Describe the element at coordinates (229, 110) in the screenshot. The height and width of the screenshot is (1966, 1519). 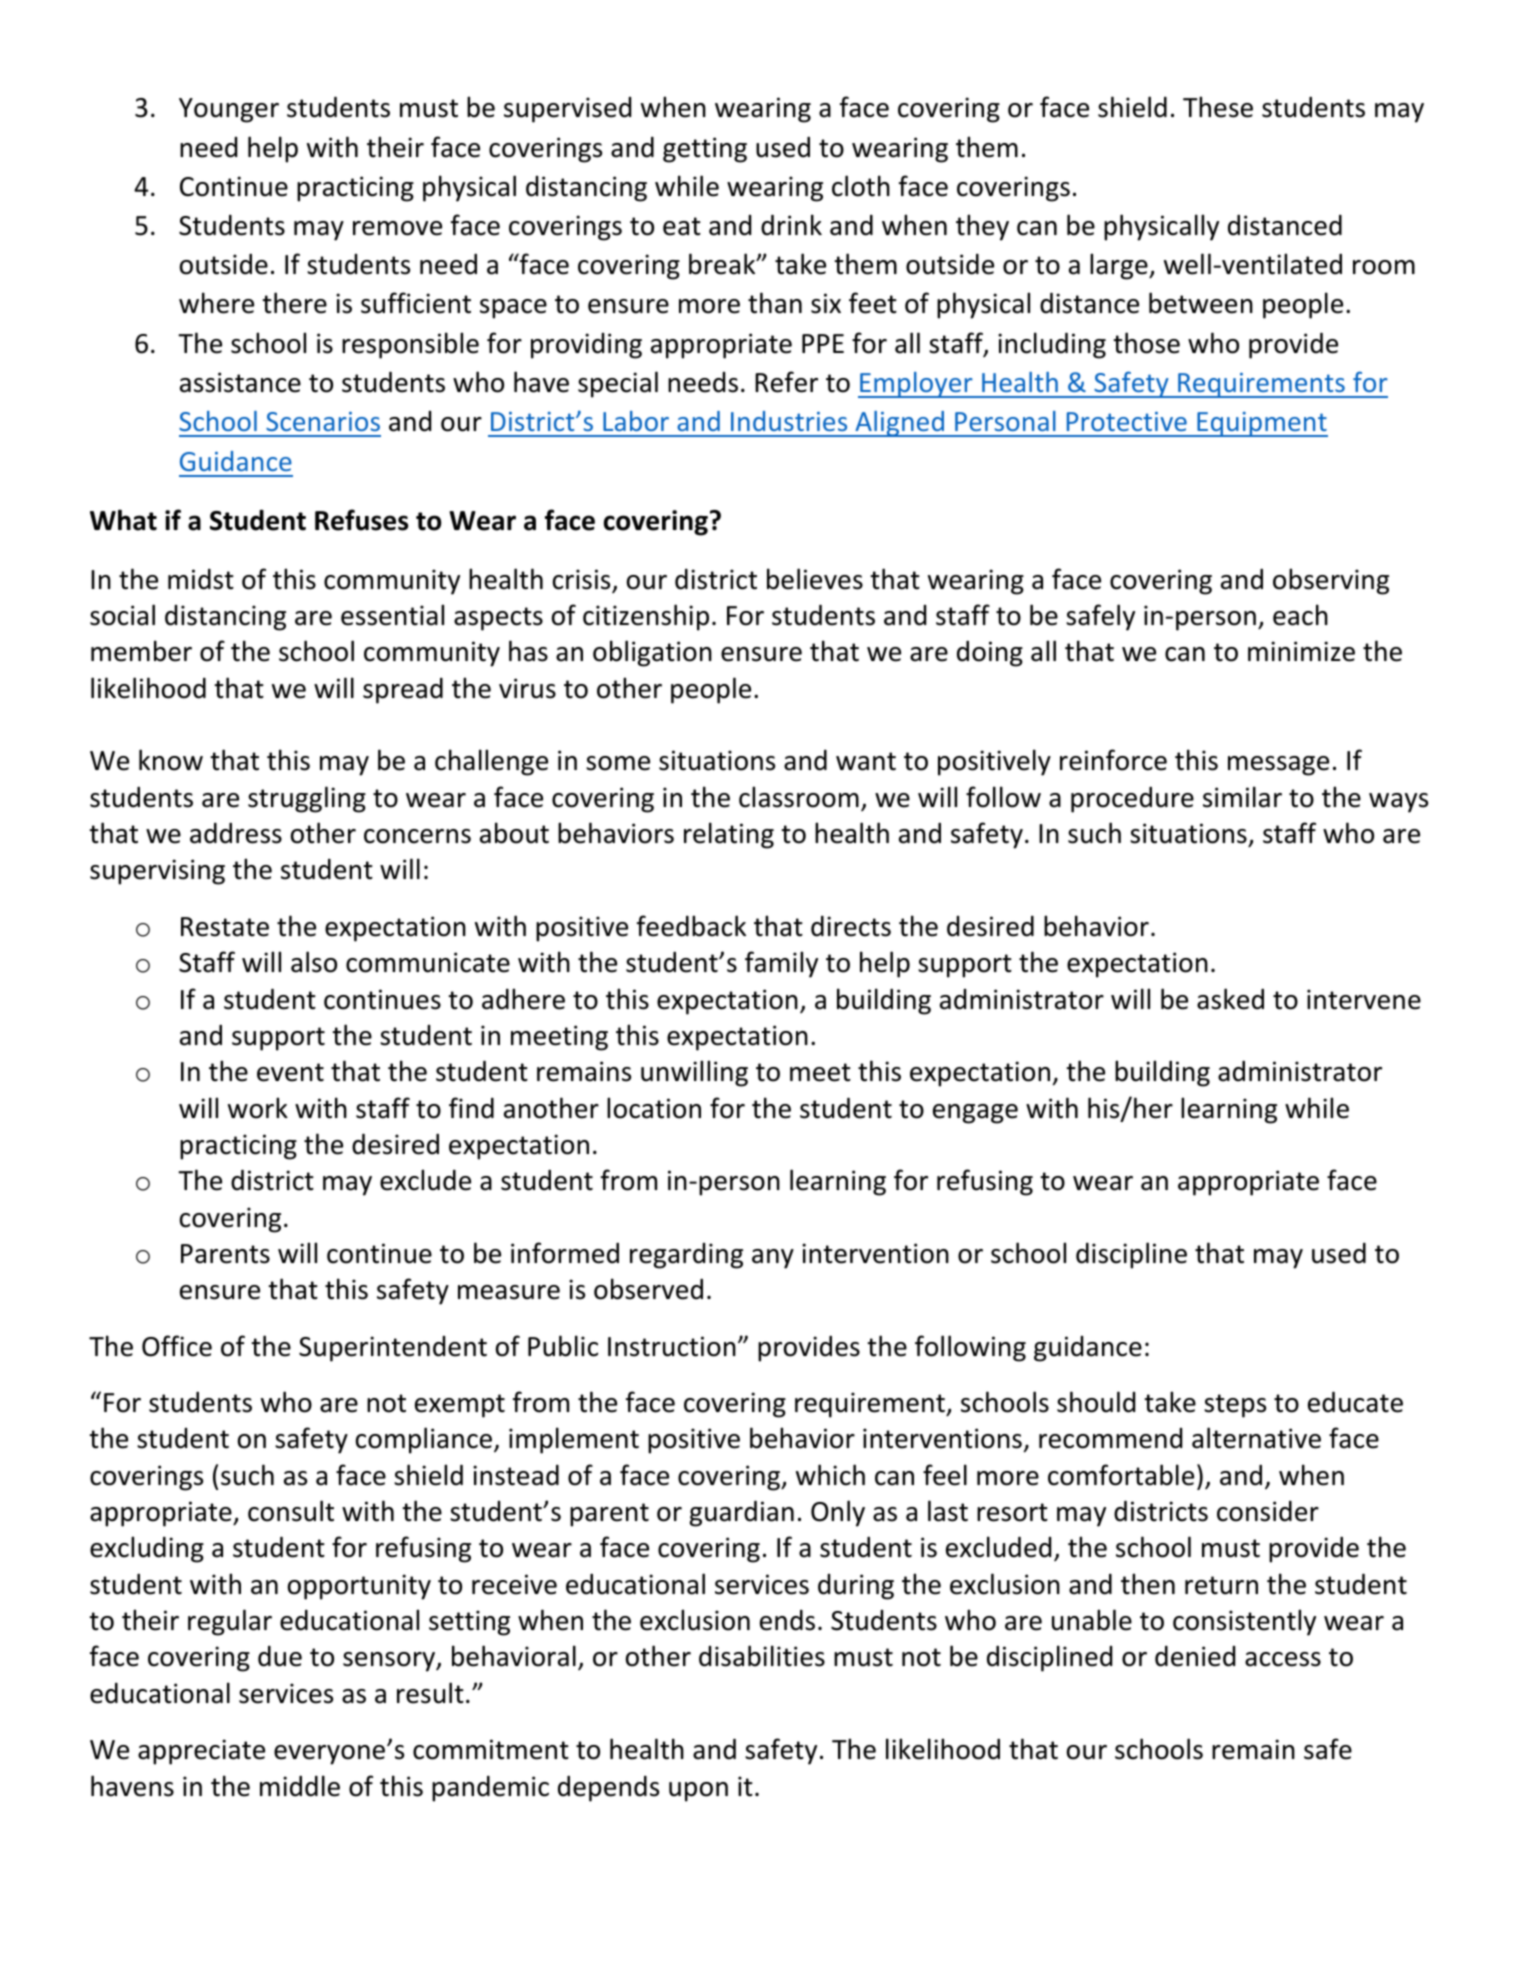
I see `Younger` at that location.
